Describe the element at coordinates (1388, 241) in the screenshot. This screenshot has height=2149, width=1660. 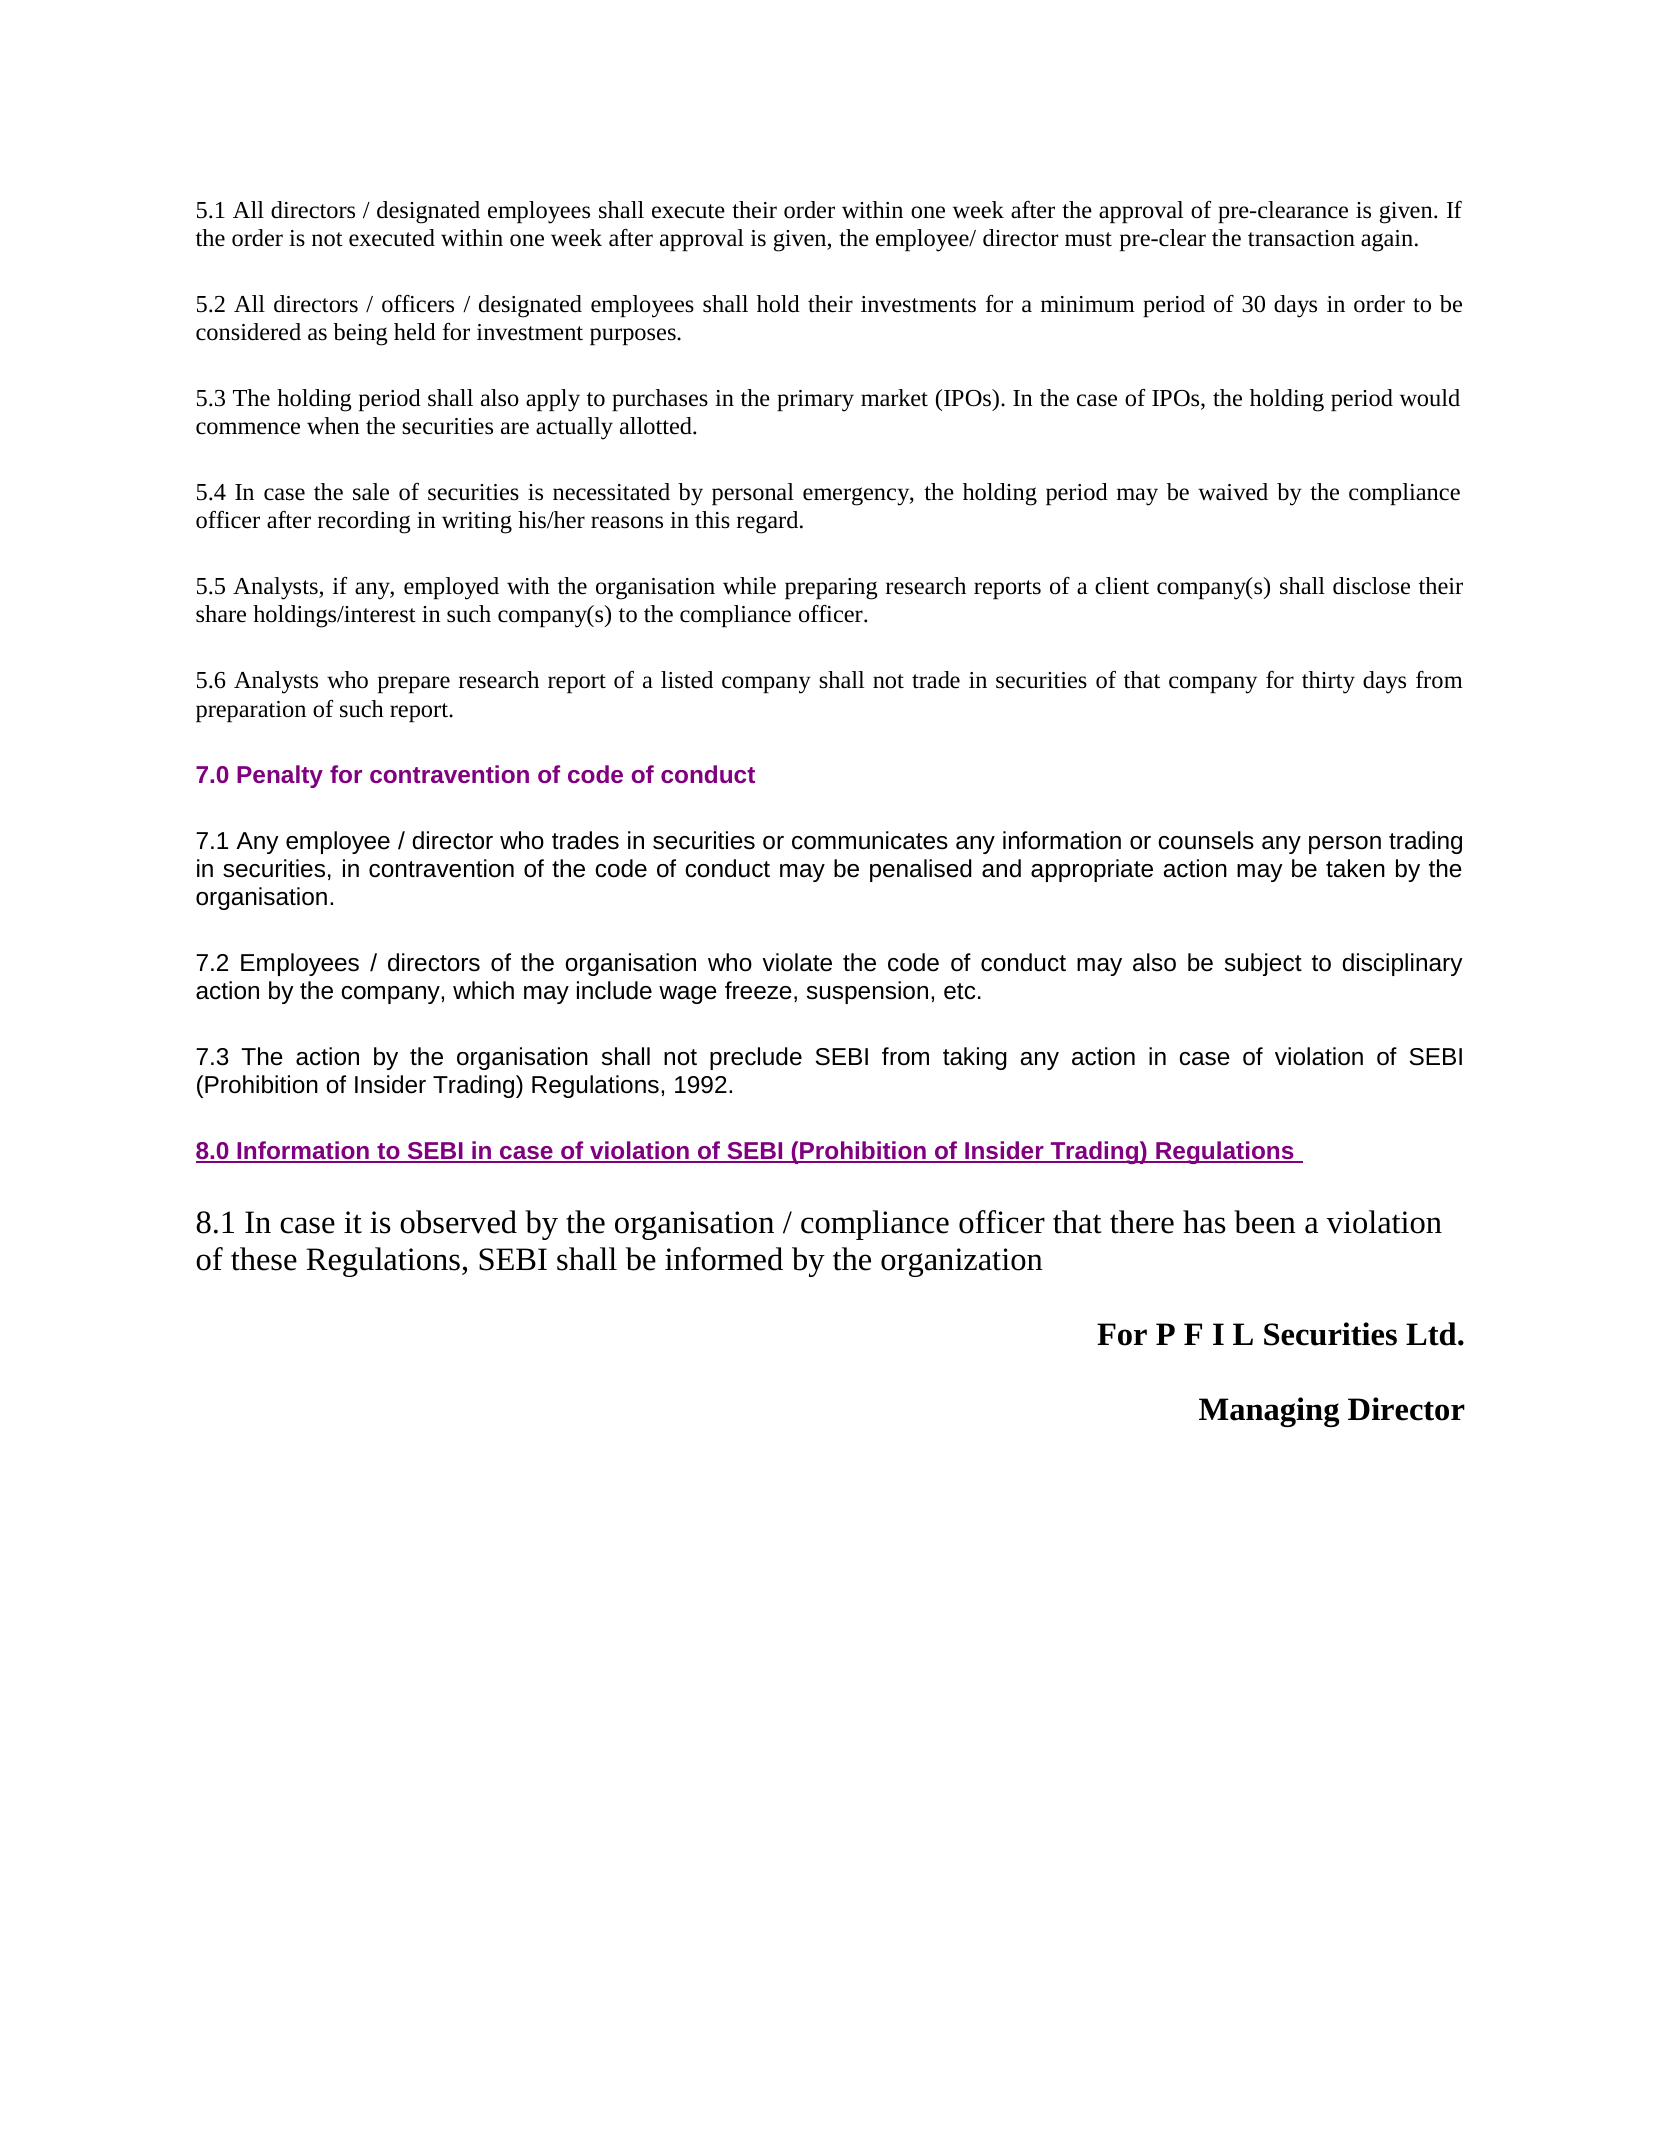
I see `again` at that location.
